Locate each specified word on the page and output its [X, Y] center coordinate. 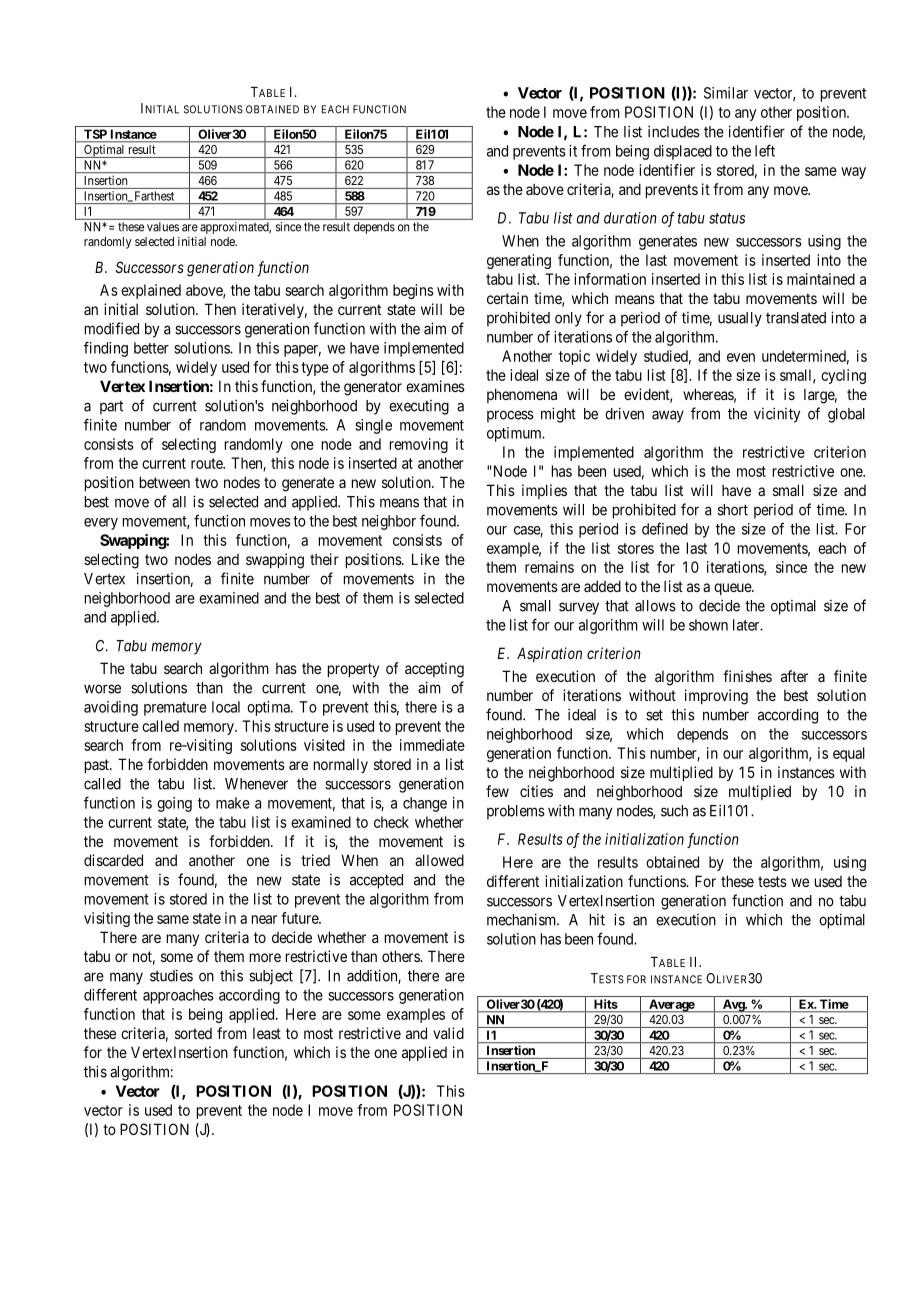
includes [674, 131]
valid [448, 1033]
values [163, 227]
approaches [178, 996]
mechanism [523, 919]
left [765, 150]
